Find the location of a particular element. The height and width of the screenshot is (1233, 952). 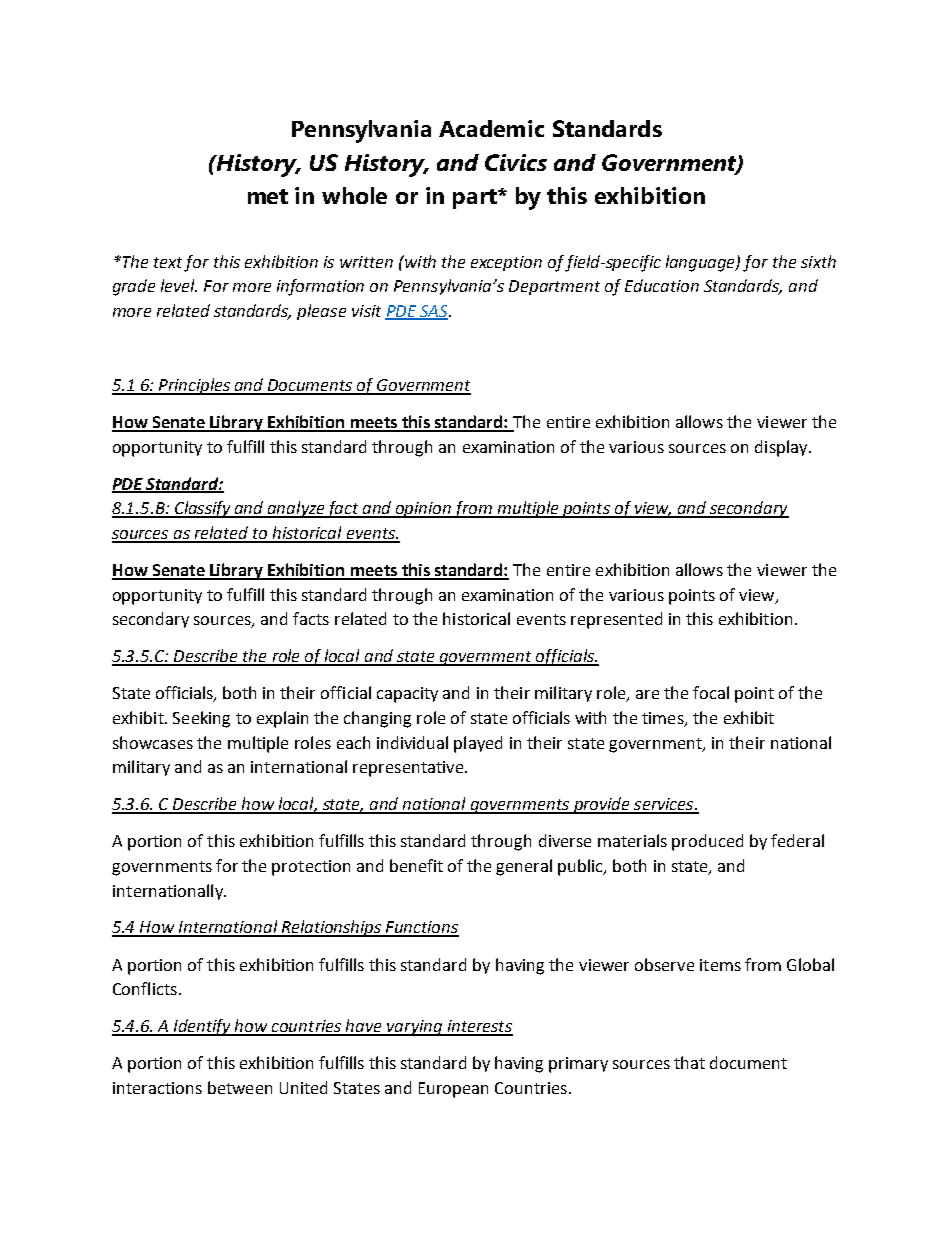

met is located at coordinates (268, 196).
